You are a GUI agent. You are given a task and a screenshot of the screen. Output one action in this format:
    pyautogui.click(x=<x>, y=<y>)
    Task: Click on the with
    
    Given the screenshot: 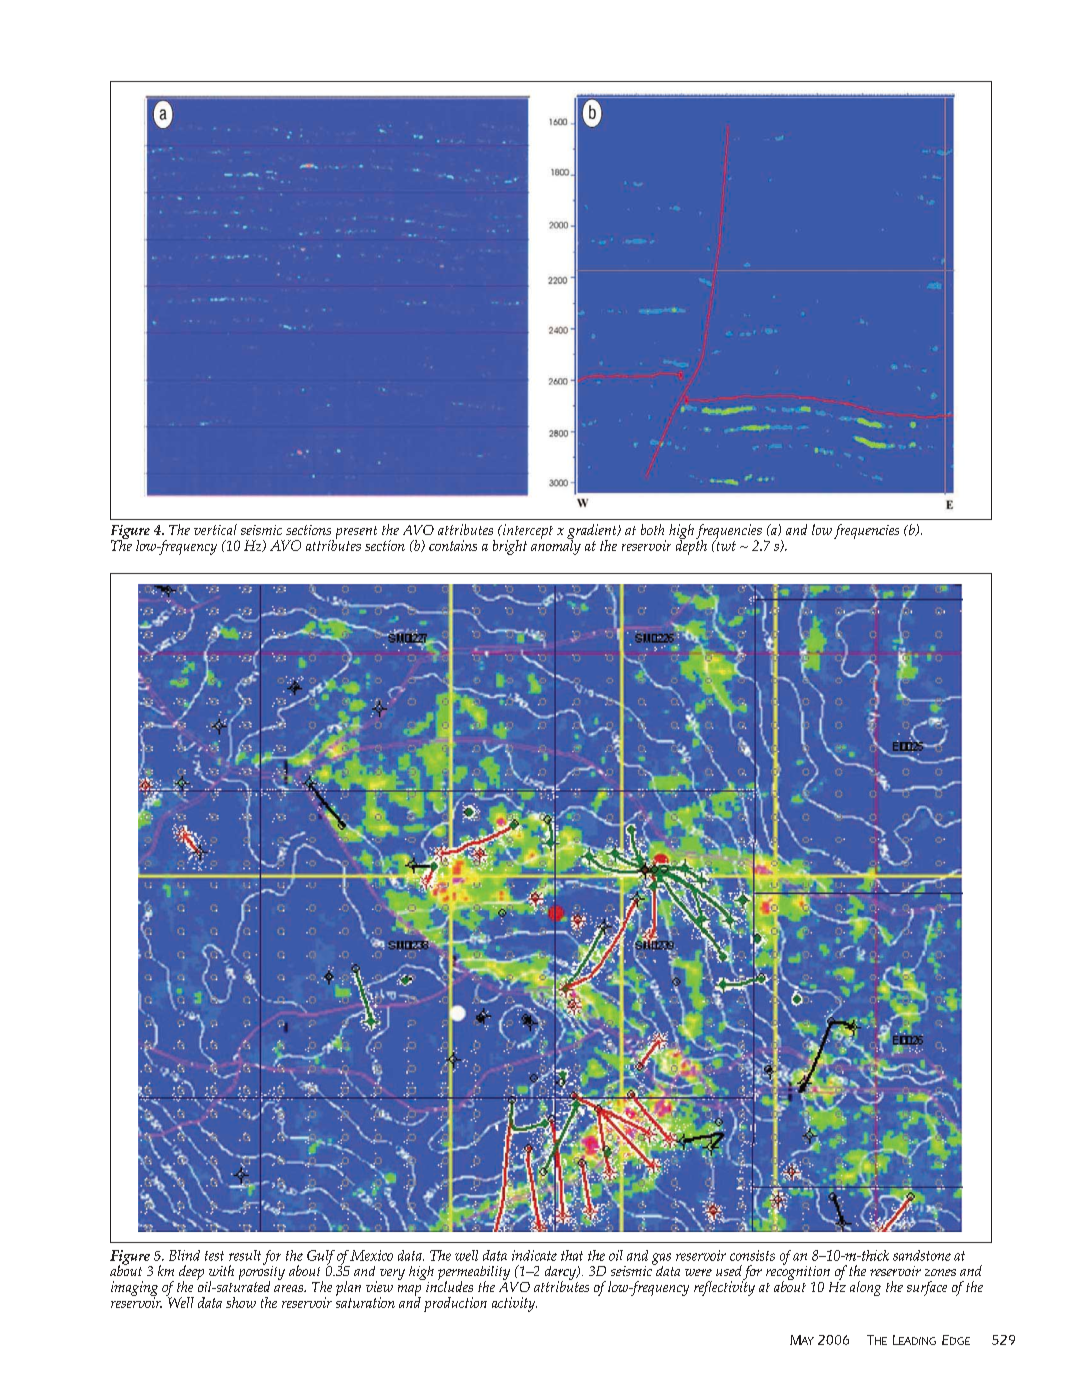 What is the action you would take?
    pyautogui.click(x=221, y=1270)
